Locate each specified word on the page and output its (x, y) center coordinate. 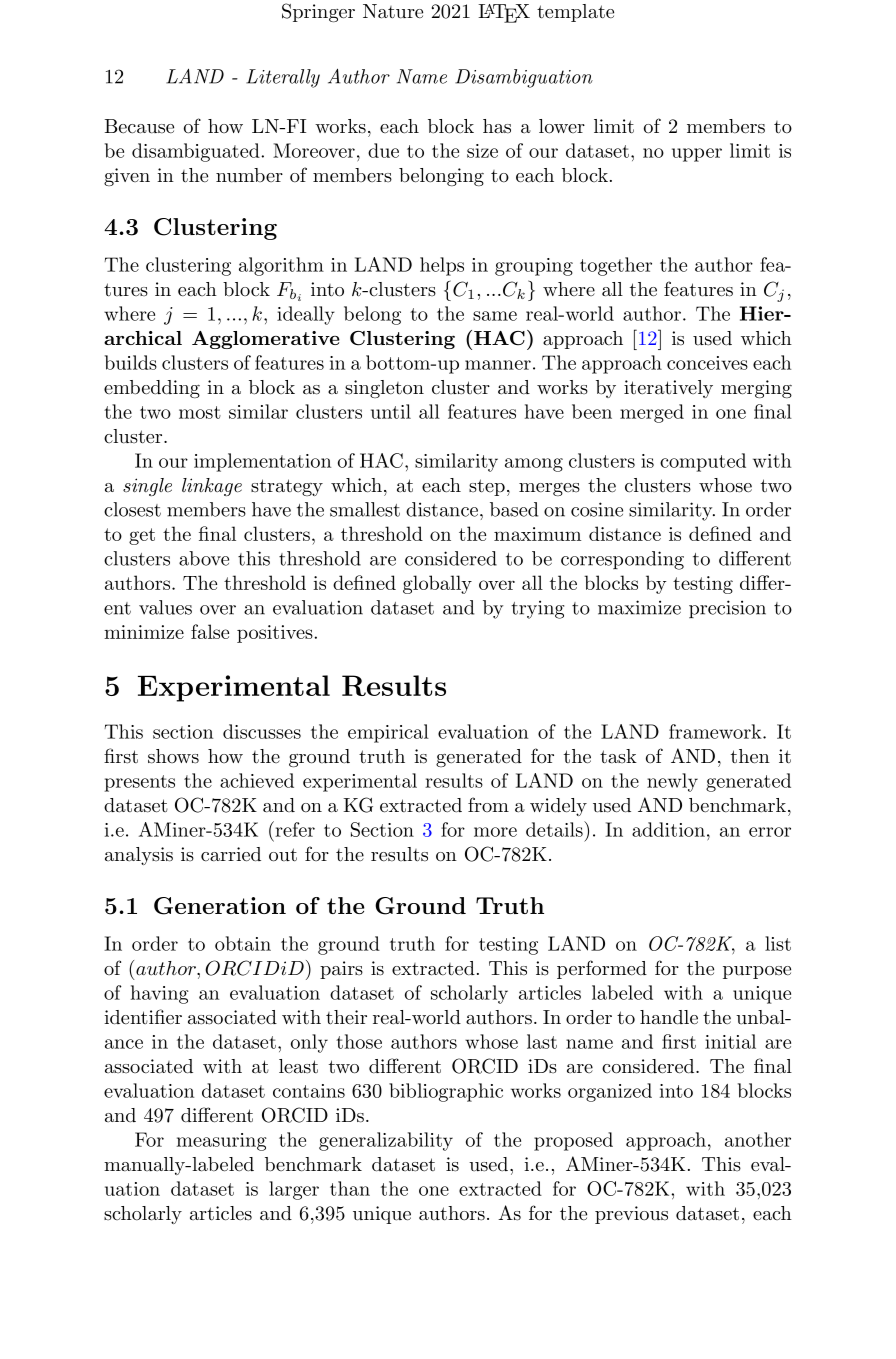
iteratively (668, 389)
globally (437, 584)
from (488, 804)
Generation (220, 906)
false (210, 631)
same (495, 316)
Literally (283, 78)
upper (697, 155)
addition (668, 829)
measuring (222, 1142)
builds (131, 362)
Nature (393, 11)
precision (727, 609)
